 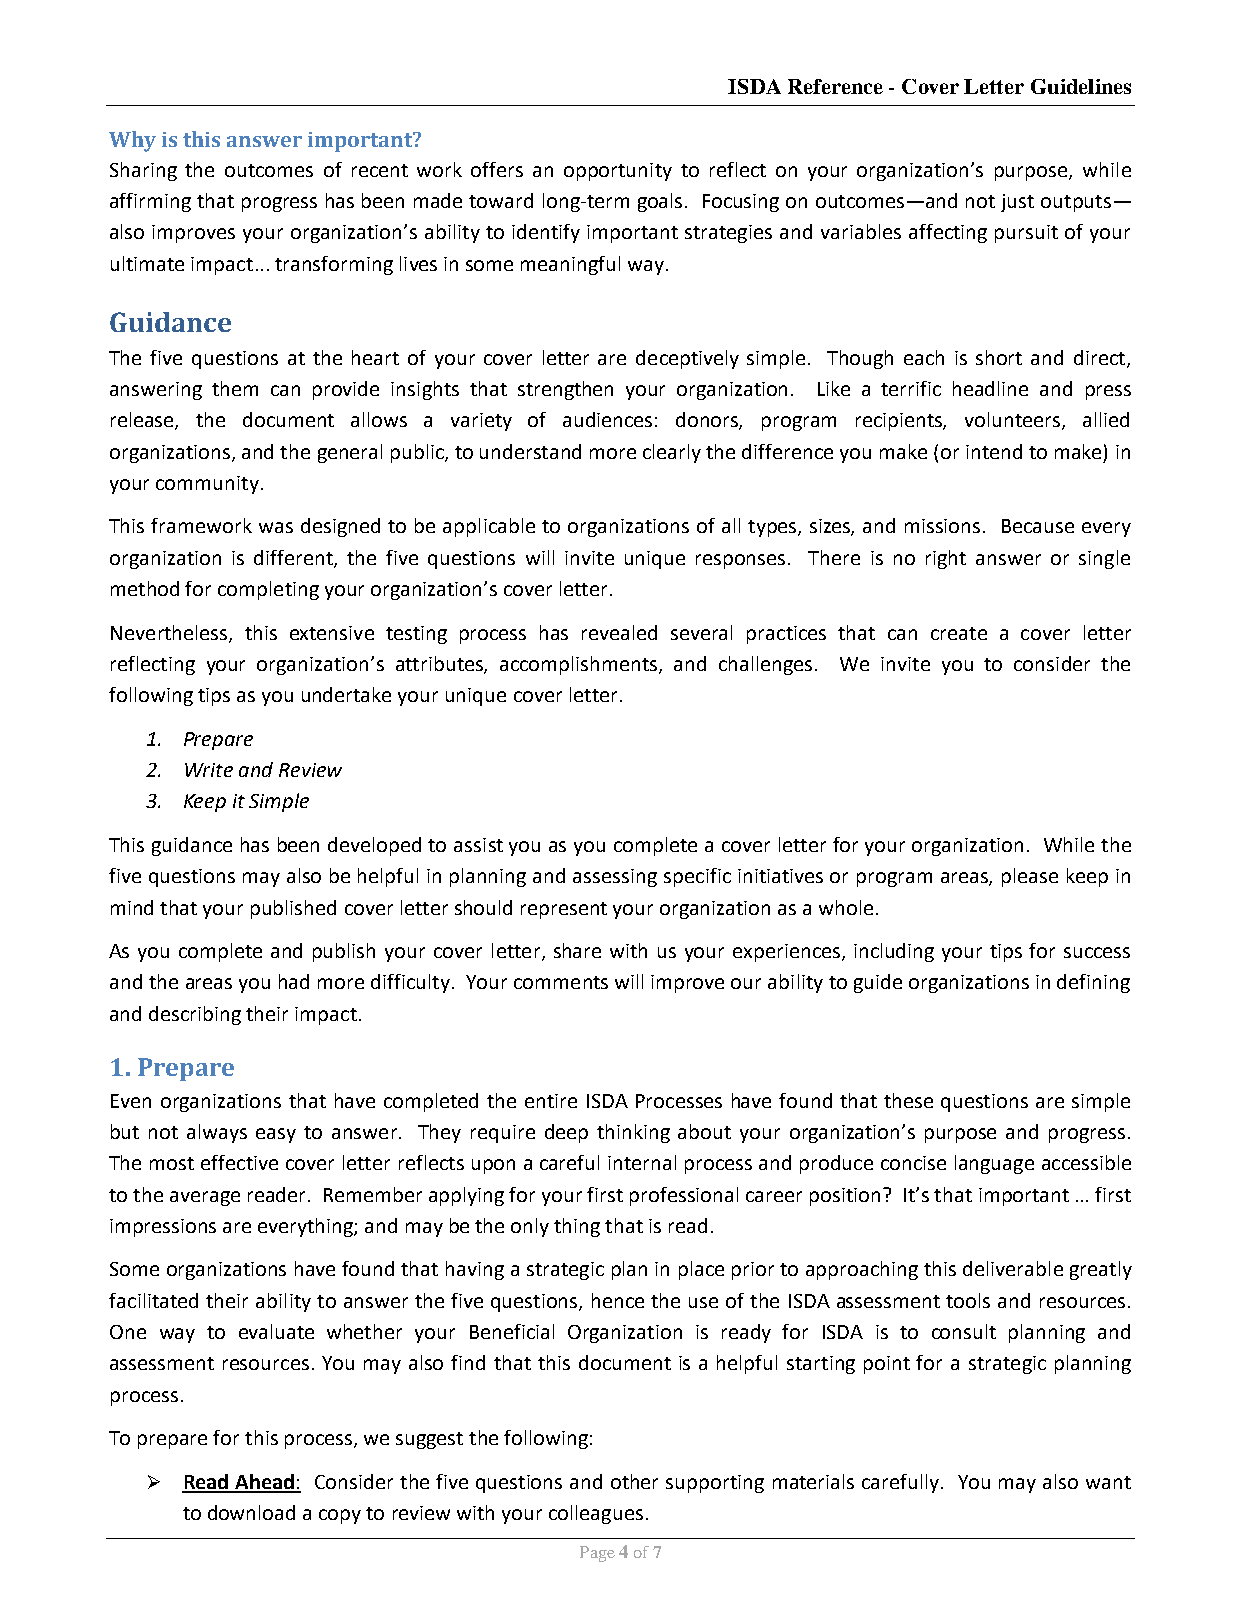 I want to click on right, so click(x=946, y=559).
